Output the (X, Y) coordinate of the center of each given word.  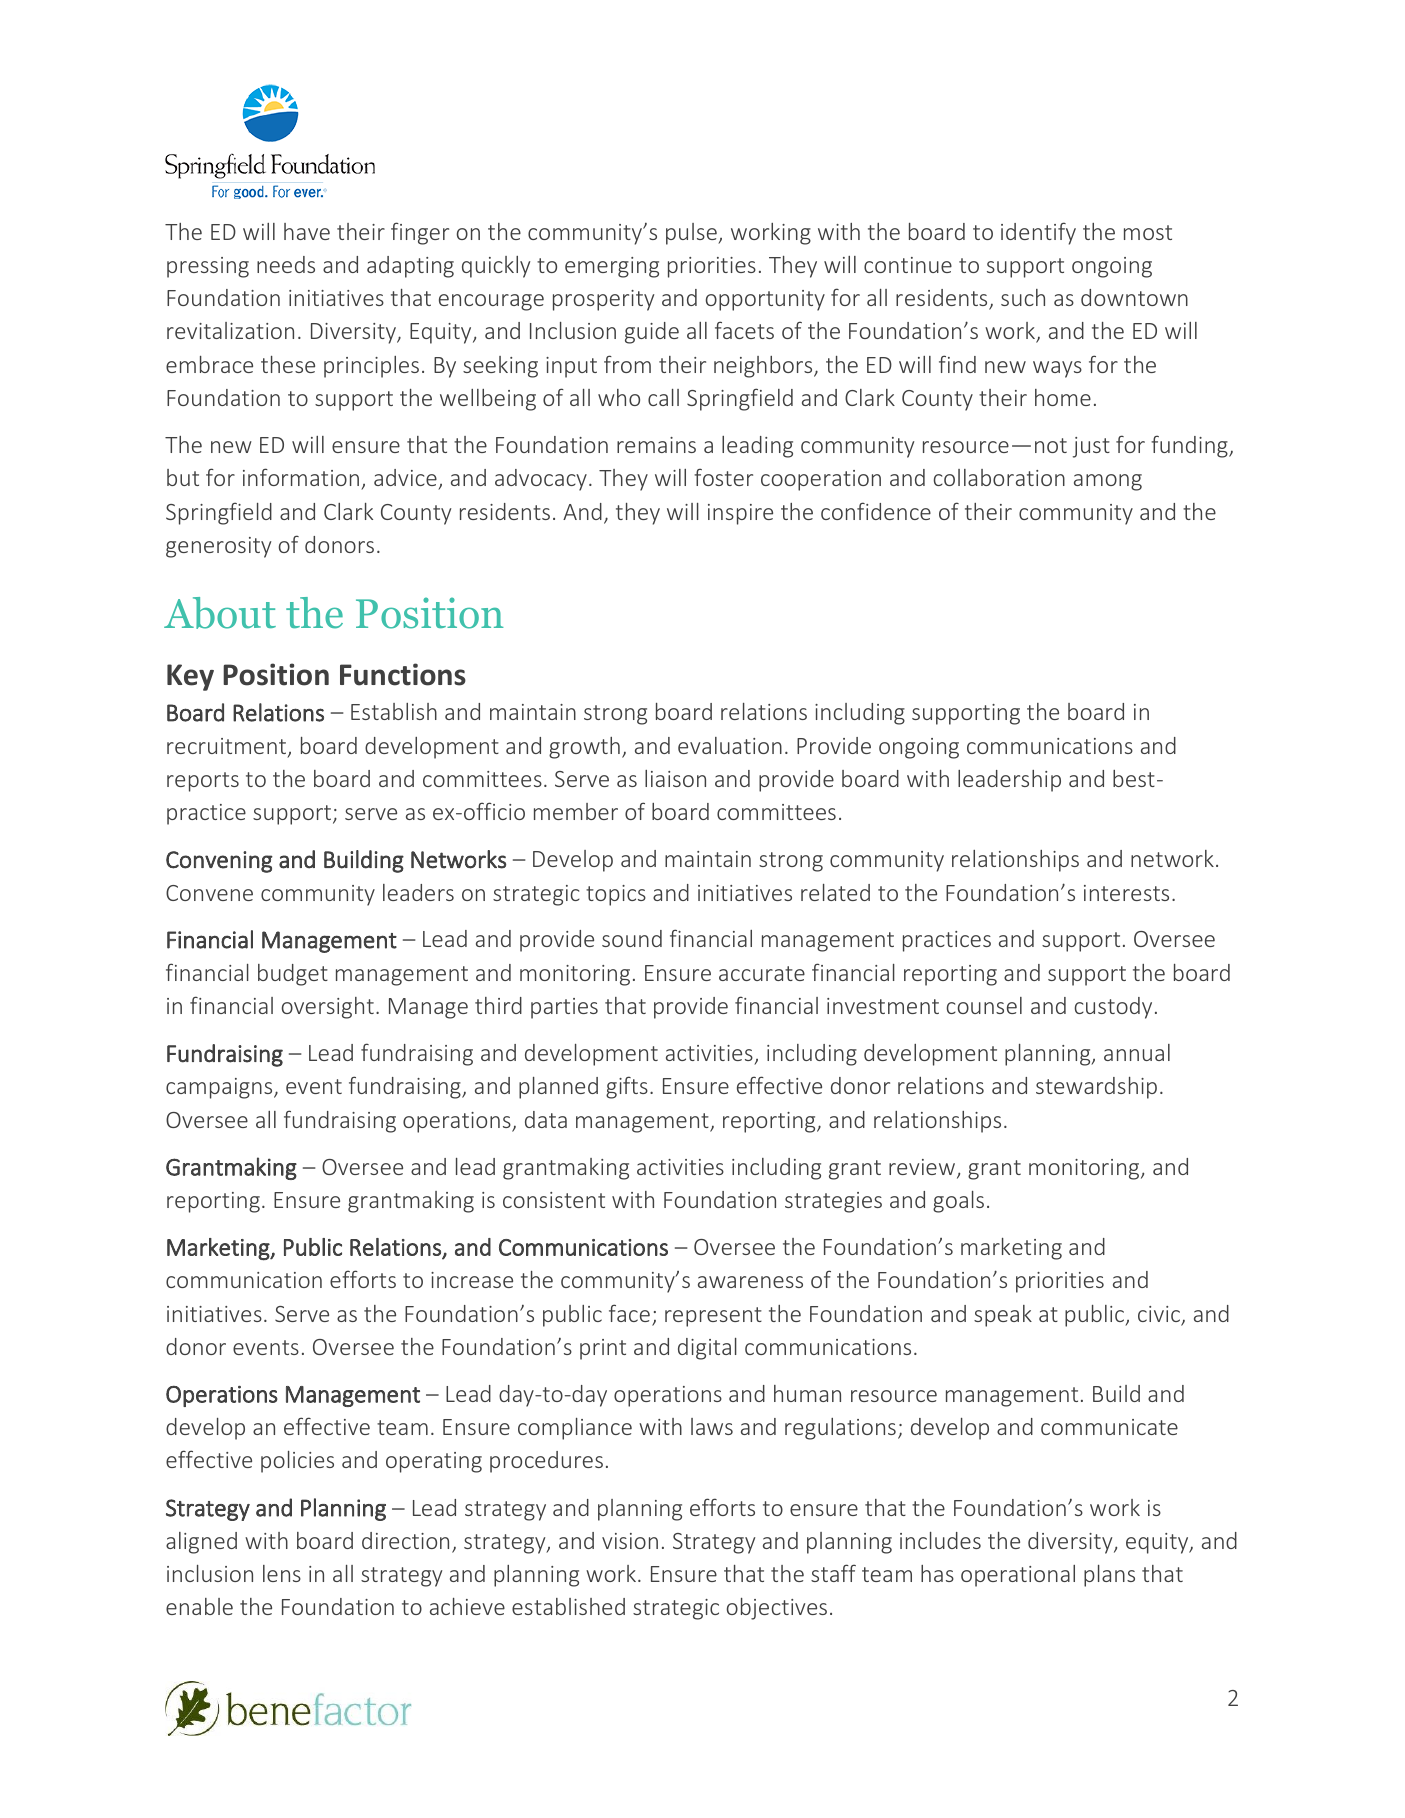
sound (632, 938)
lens (282, 1573)
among (1108, 482)
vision (630, 1541)
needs (286, 264)
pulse (692, 234)
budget (293, 975)
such (1023, 297)
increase (472, 1280)
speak (1003, 1316)
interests (1126, 893)
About (220, 613)
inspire (740, 514)
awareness (750, 1282)
